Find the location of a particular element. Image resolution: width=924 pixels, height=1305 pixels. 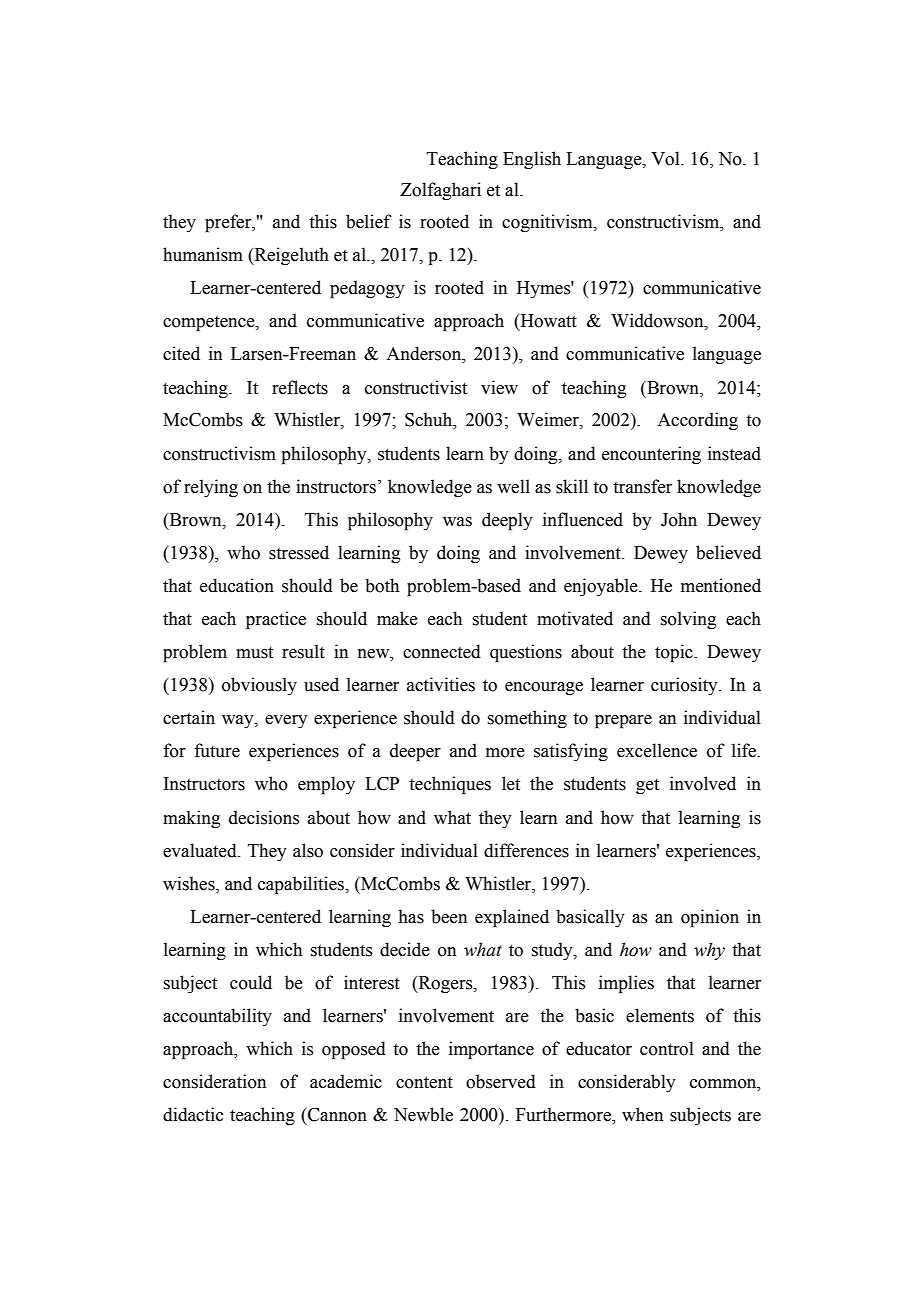

didactic is located at coordinates (193, 1114).
